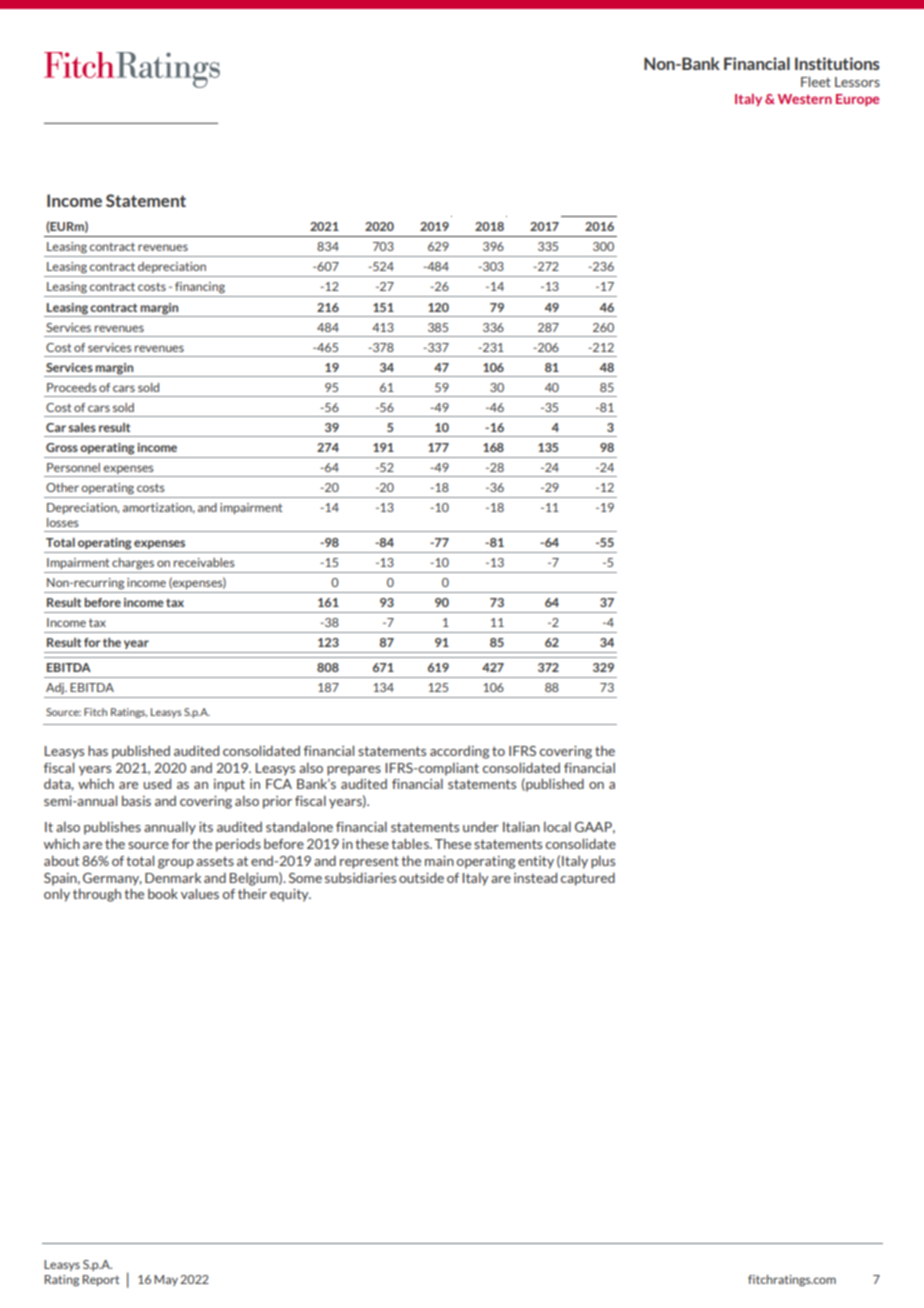  I want to click on financing, so click(200, 288).
